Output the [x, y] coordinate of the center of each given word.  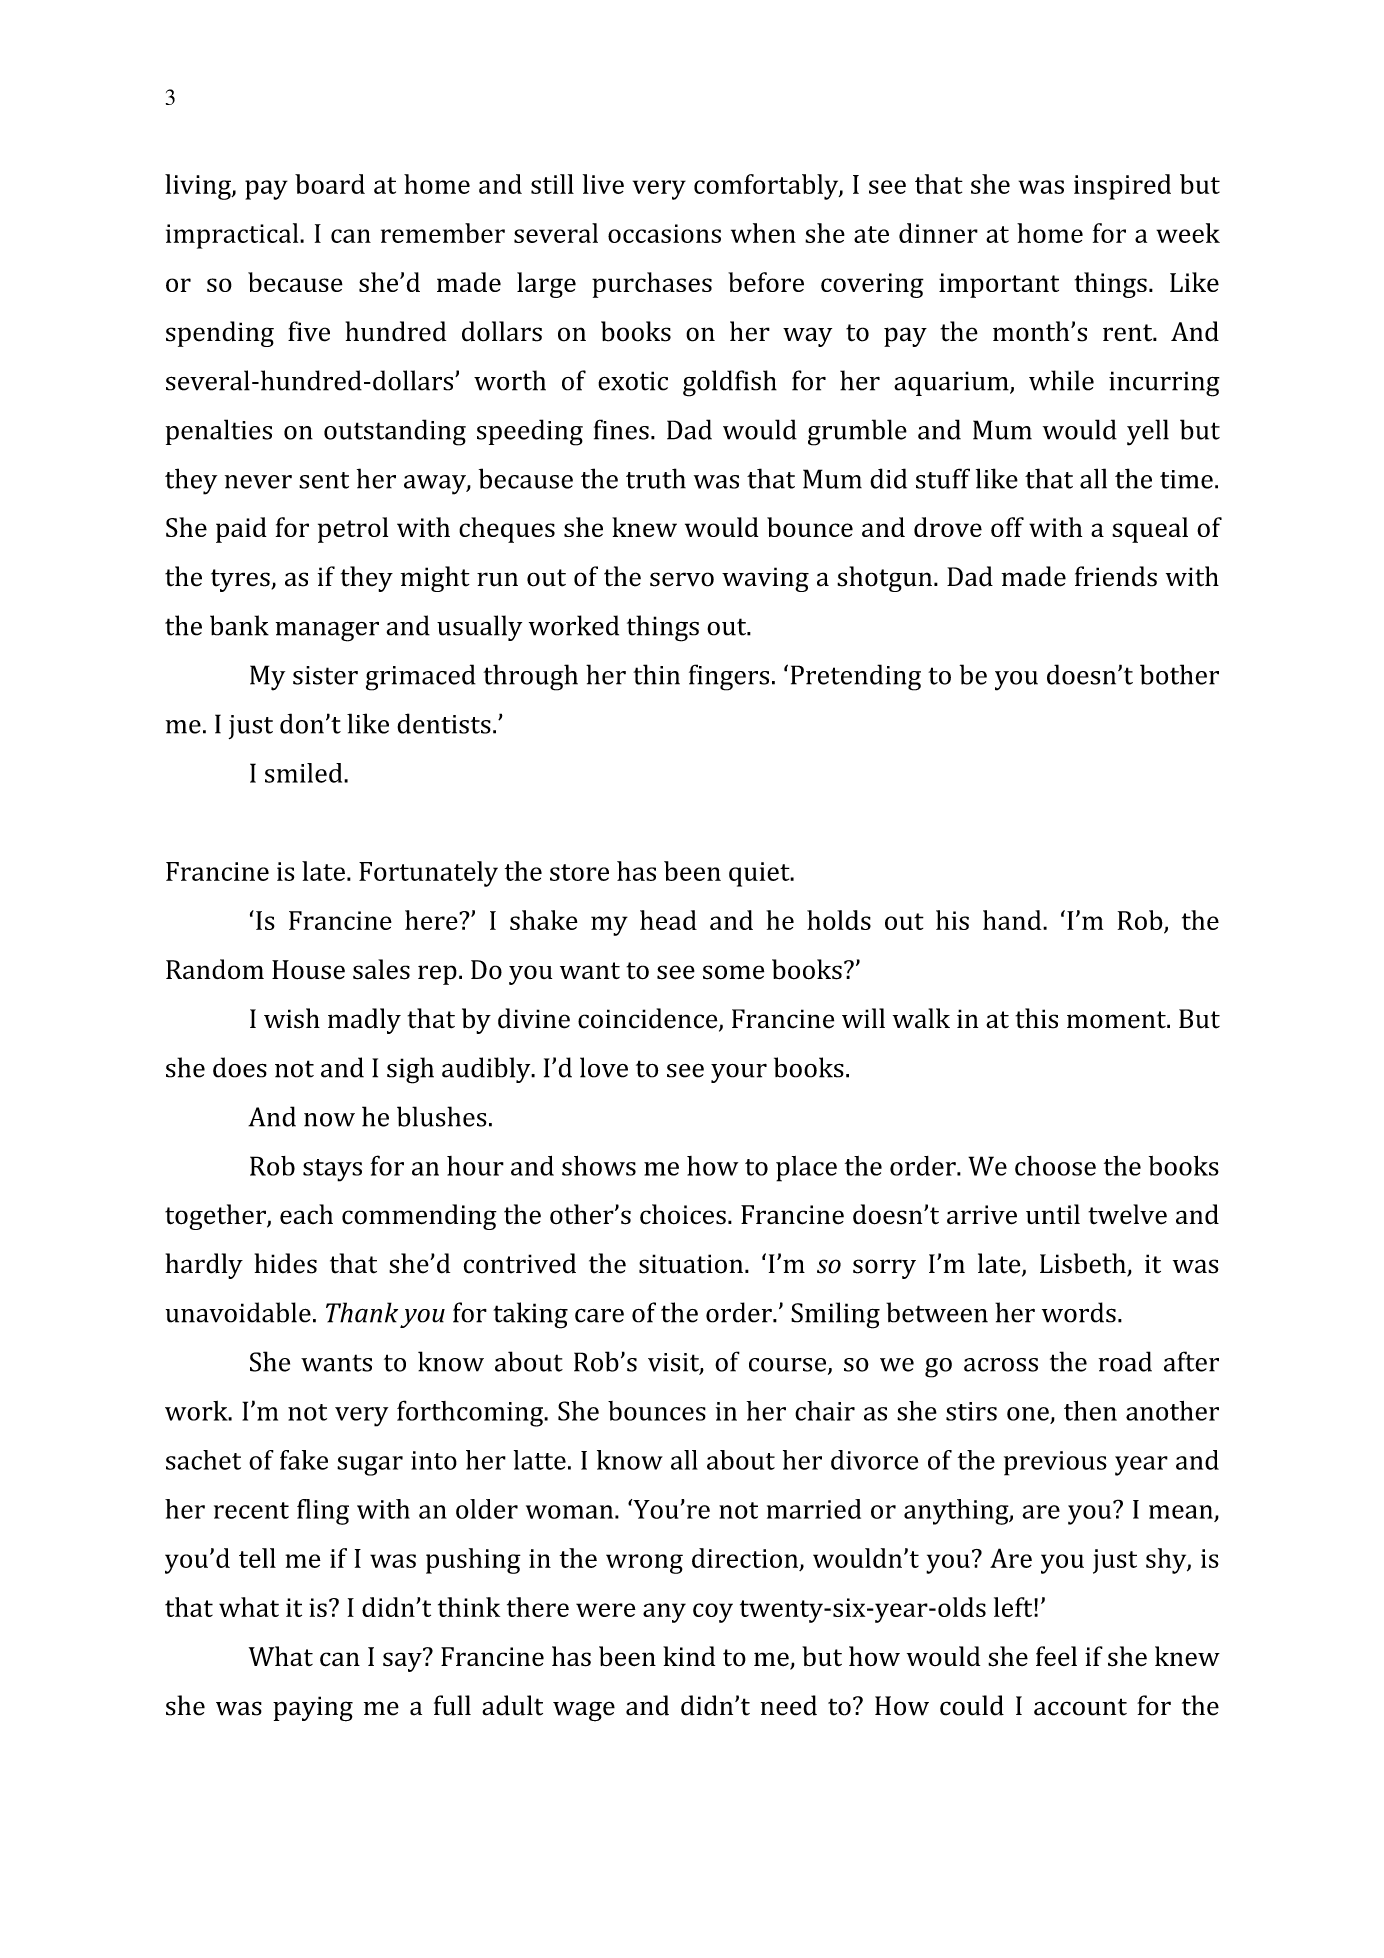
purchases [652, 285]
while [1061, 380]
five [309, 331]
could [972, 1705]
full [452, 1705]
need [789, 1705]
